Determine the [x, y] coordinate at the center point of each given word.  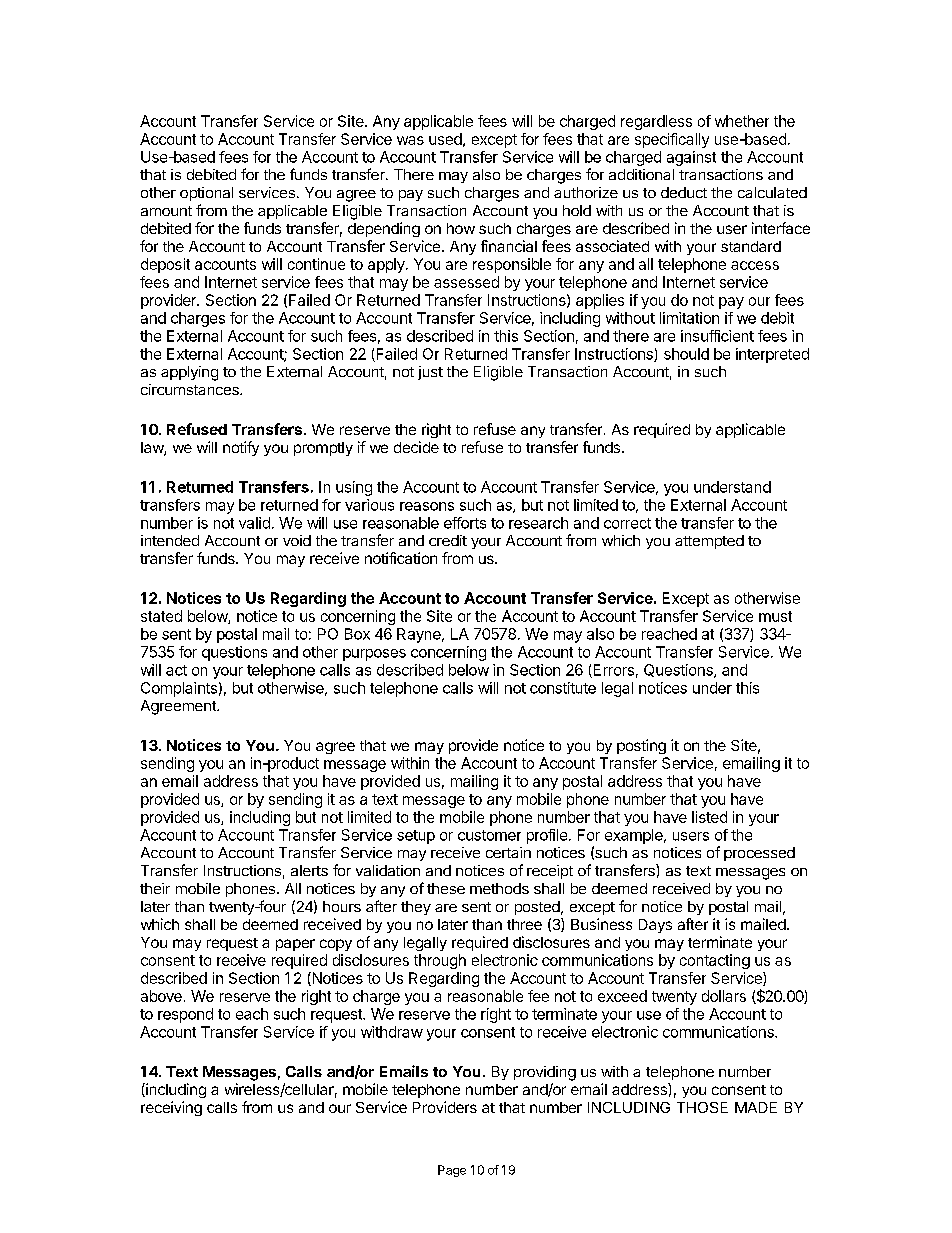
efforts [465, 523]
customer [489, 835]
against [691, 158]
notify [241, 448]
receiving [171, 1108]
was [410, 140]
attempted [709, 542]
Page [452, 1171]
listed [709, 817]
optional [206, 194]
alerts [309, 870]
